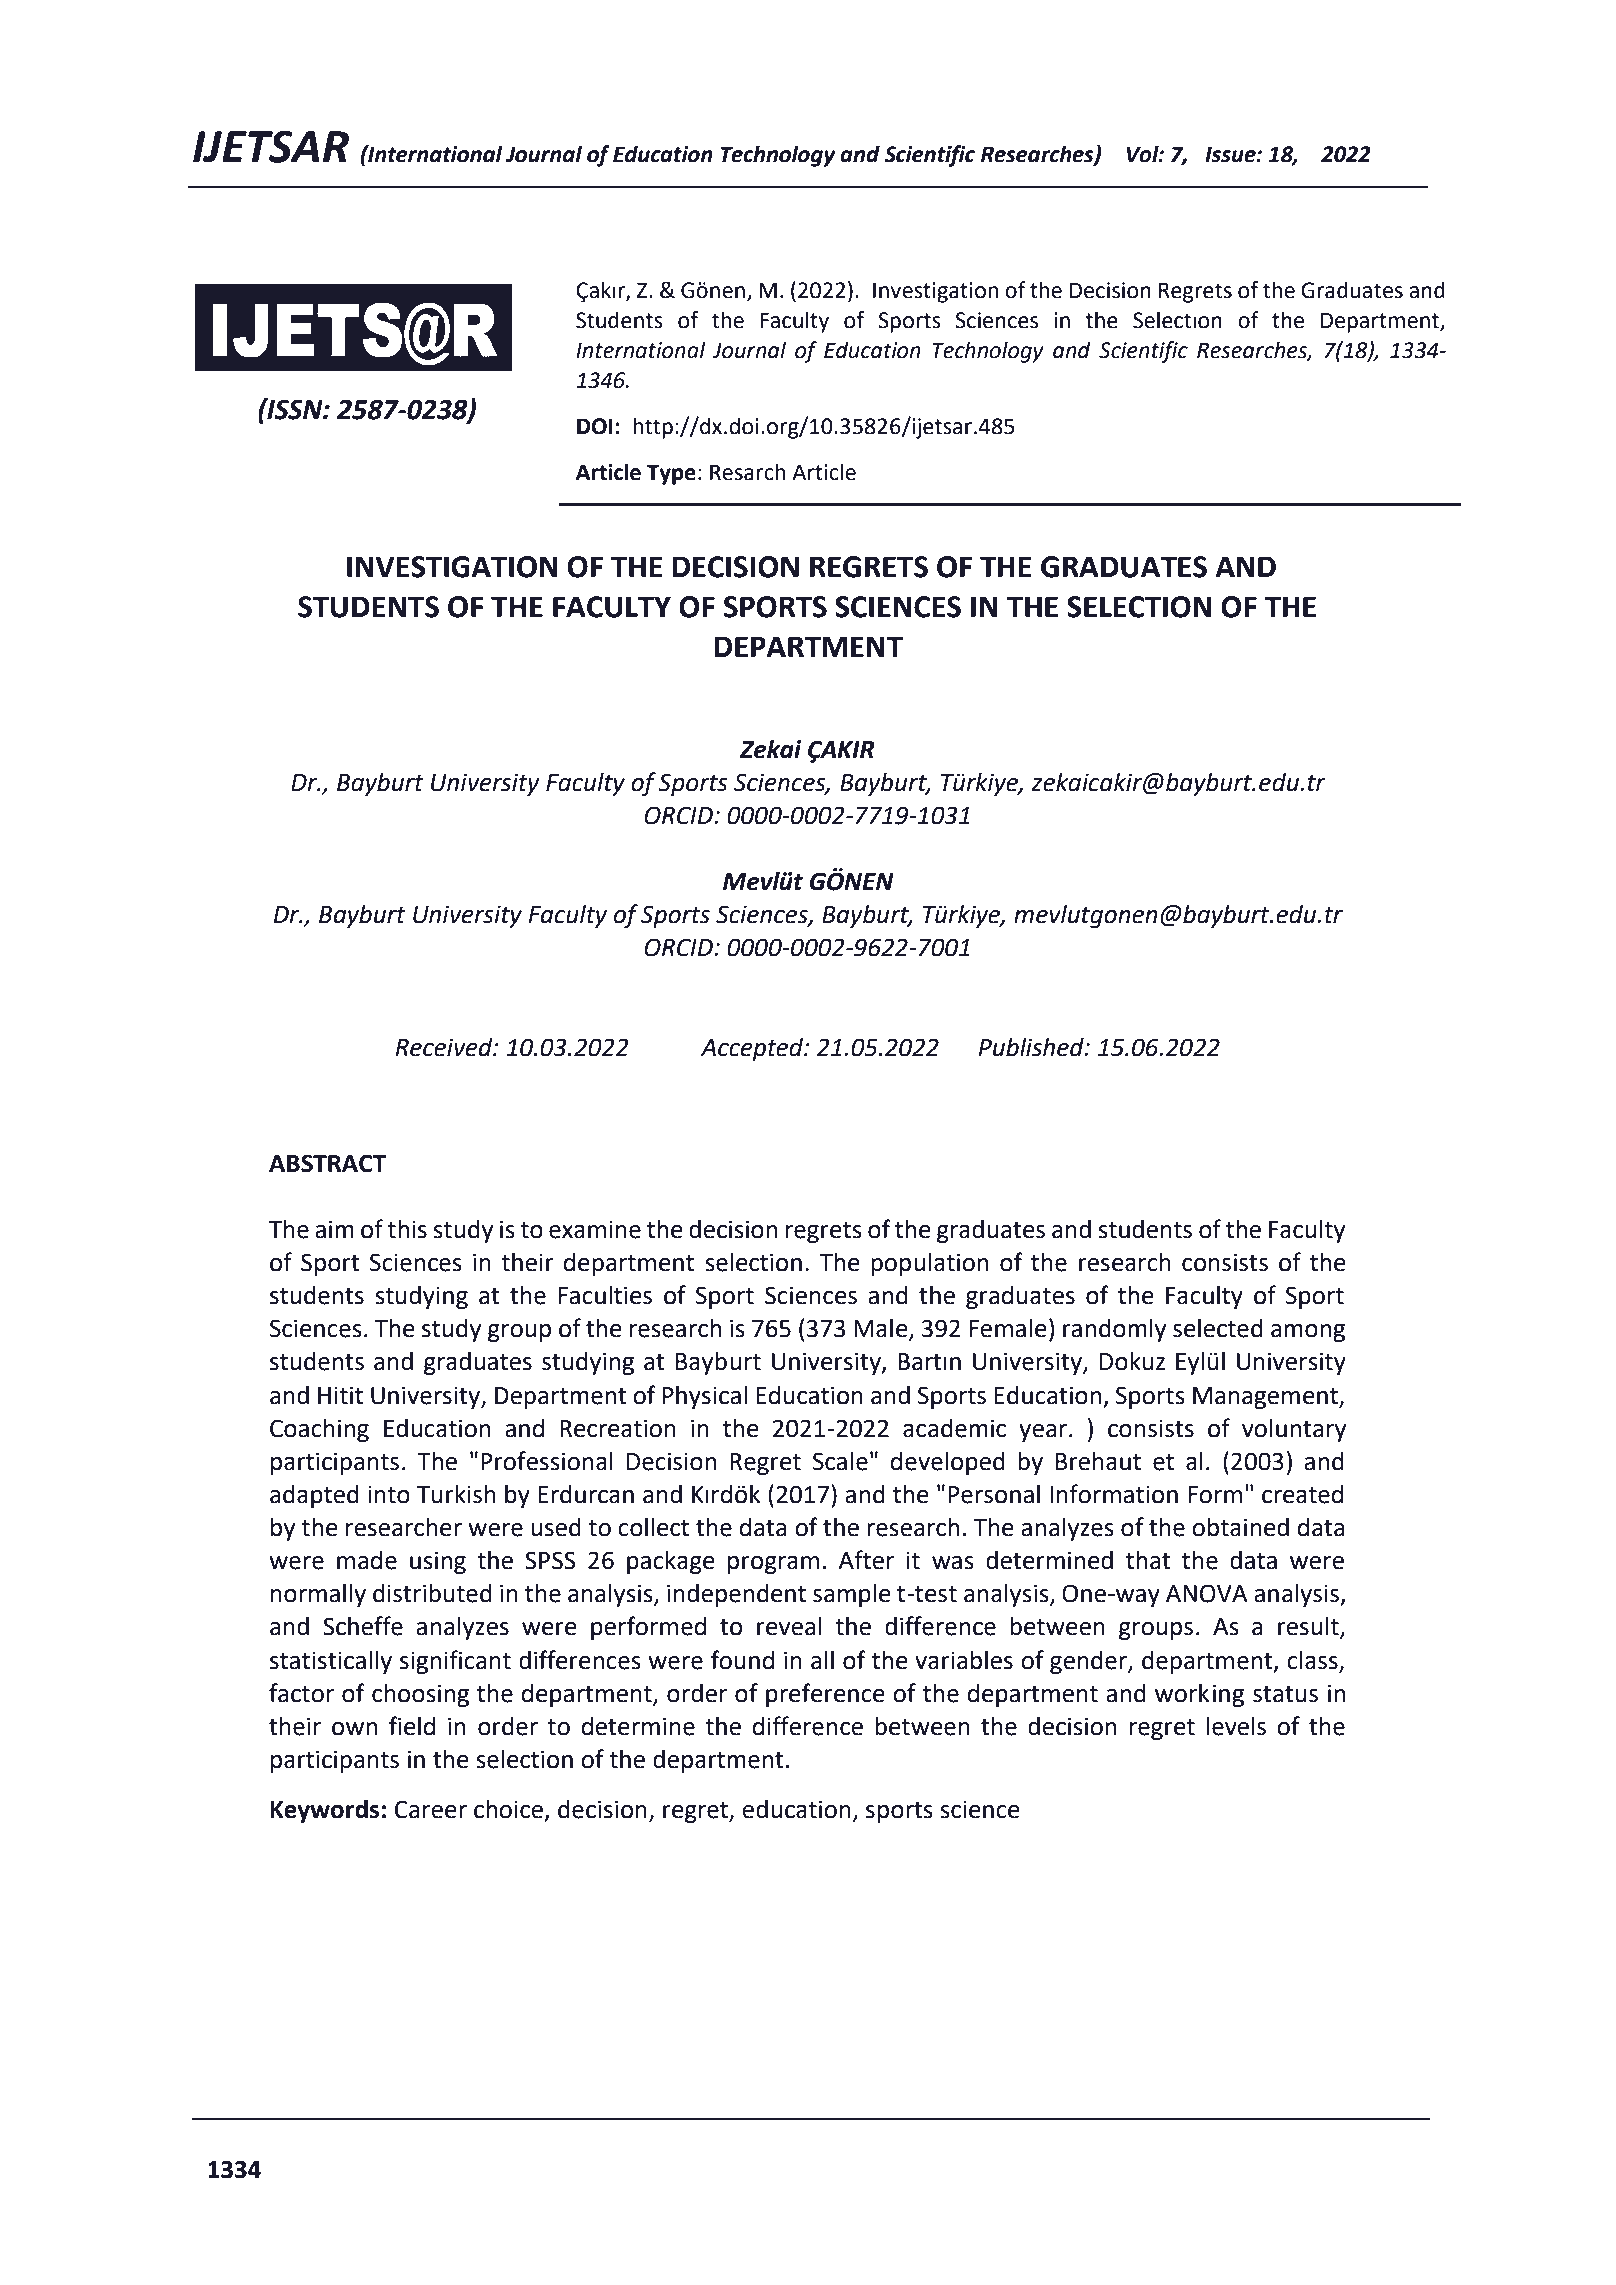  Describe the element at coordinates (825, 1695) in the screenshot. I see `preference` at that location.
